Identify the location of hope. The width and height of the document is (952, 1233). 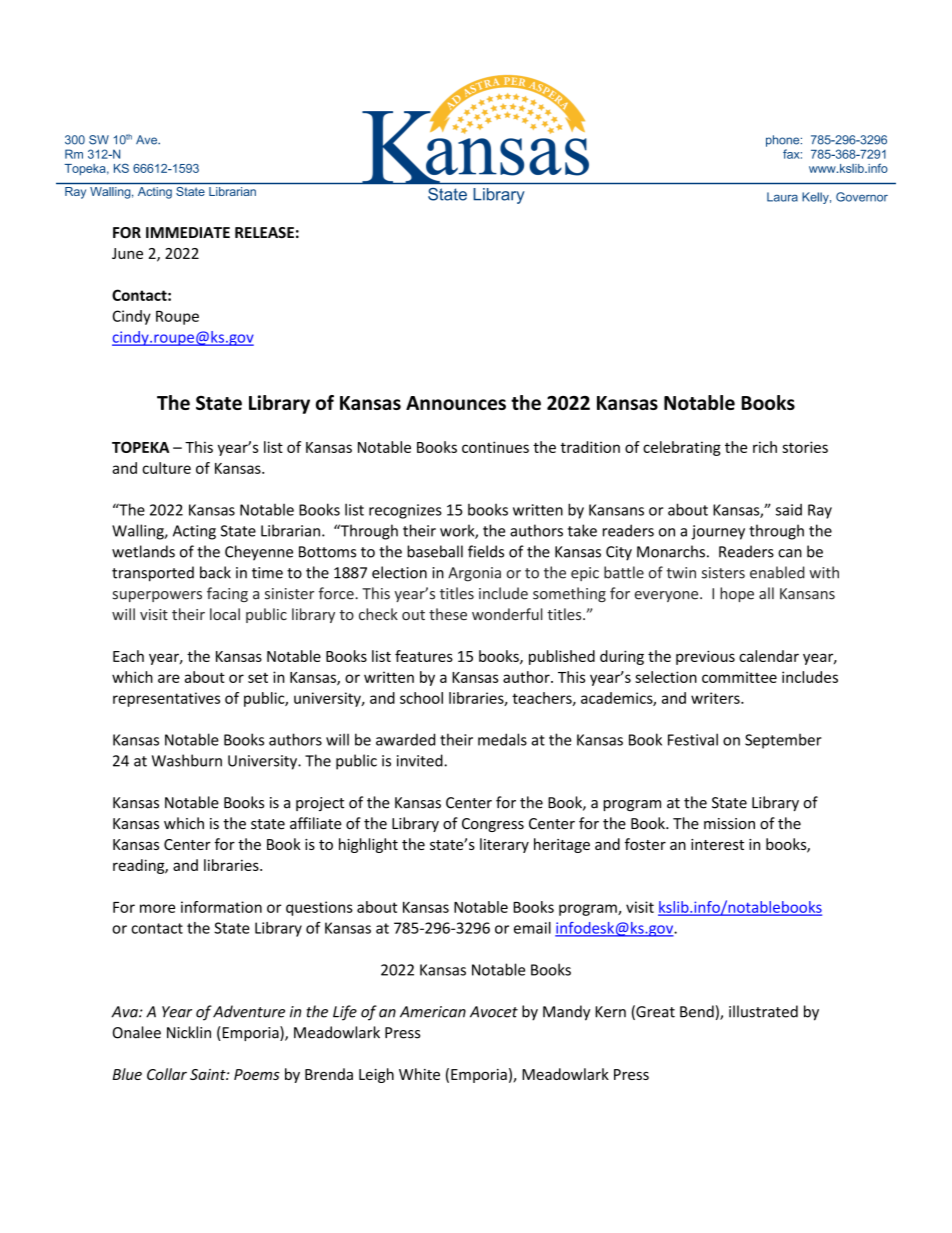
(737, 594).
